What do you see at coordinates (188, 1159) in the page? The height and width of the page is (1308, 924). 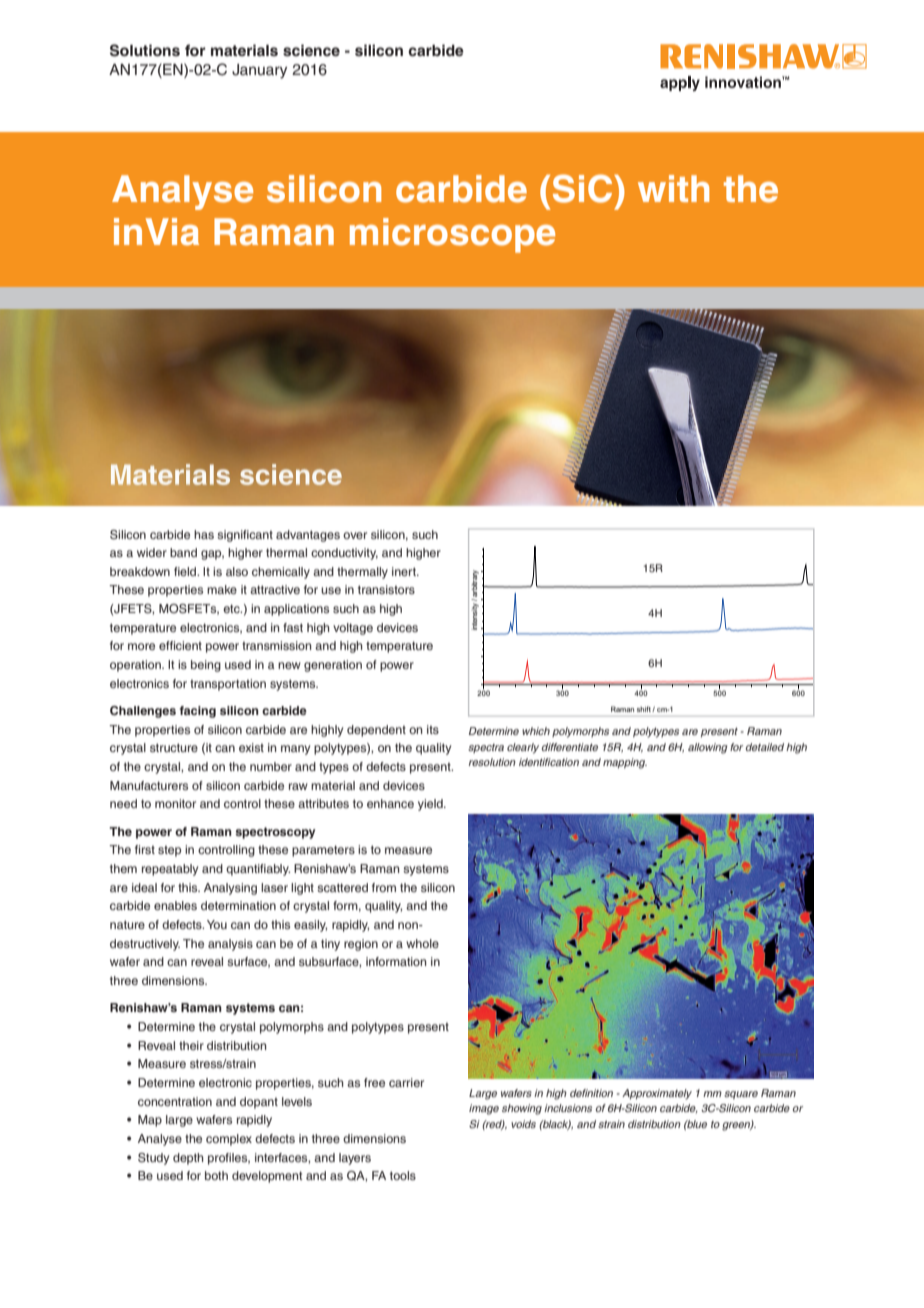 I see `depth` at bounding box center [188, 1159].
